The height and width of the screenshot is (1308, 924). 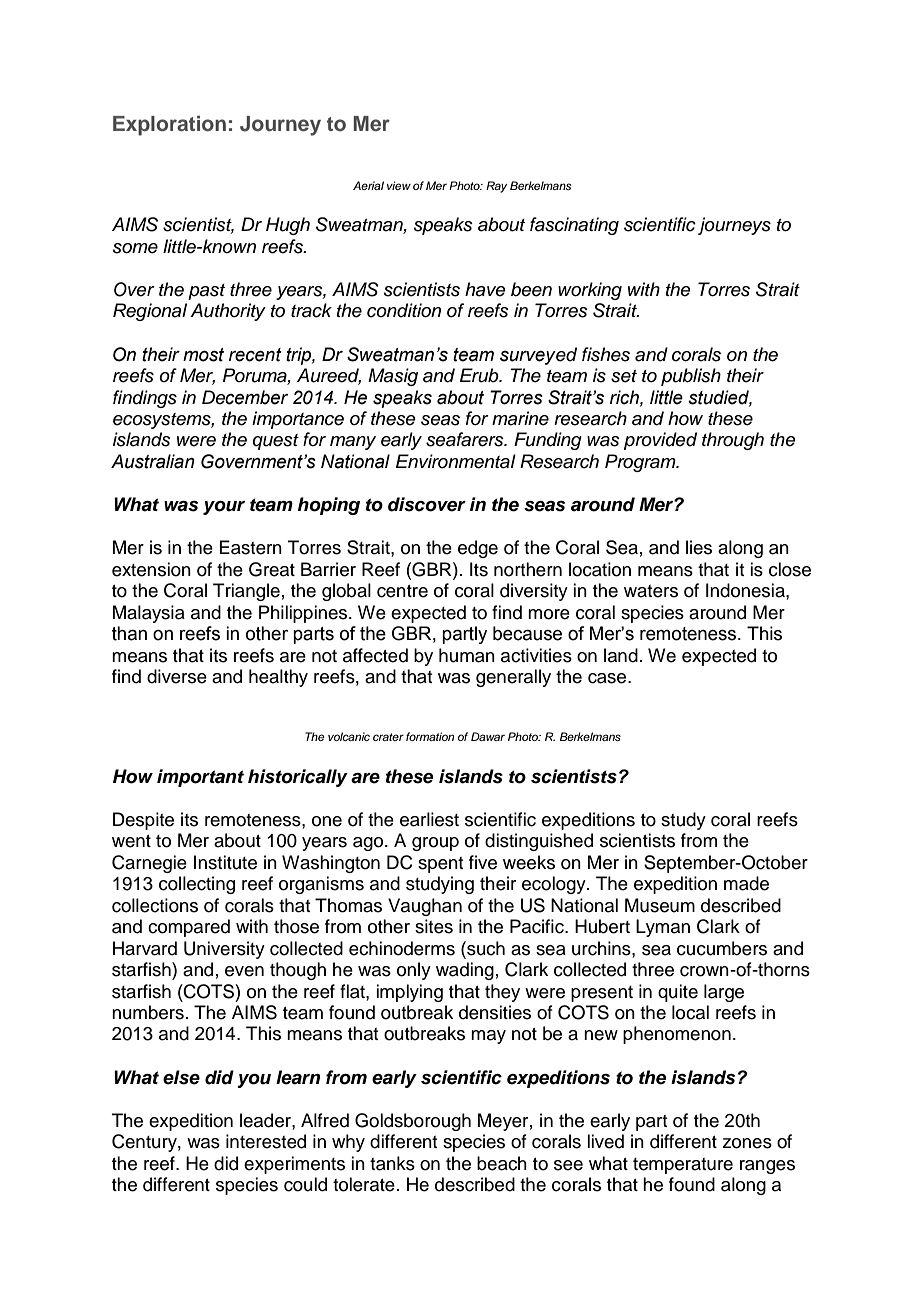 I want to click on human, so click(x=467, y=655).
